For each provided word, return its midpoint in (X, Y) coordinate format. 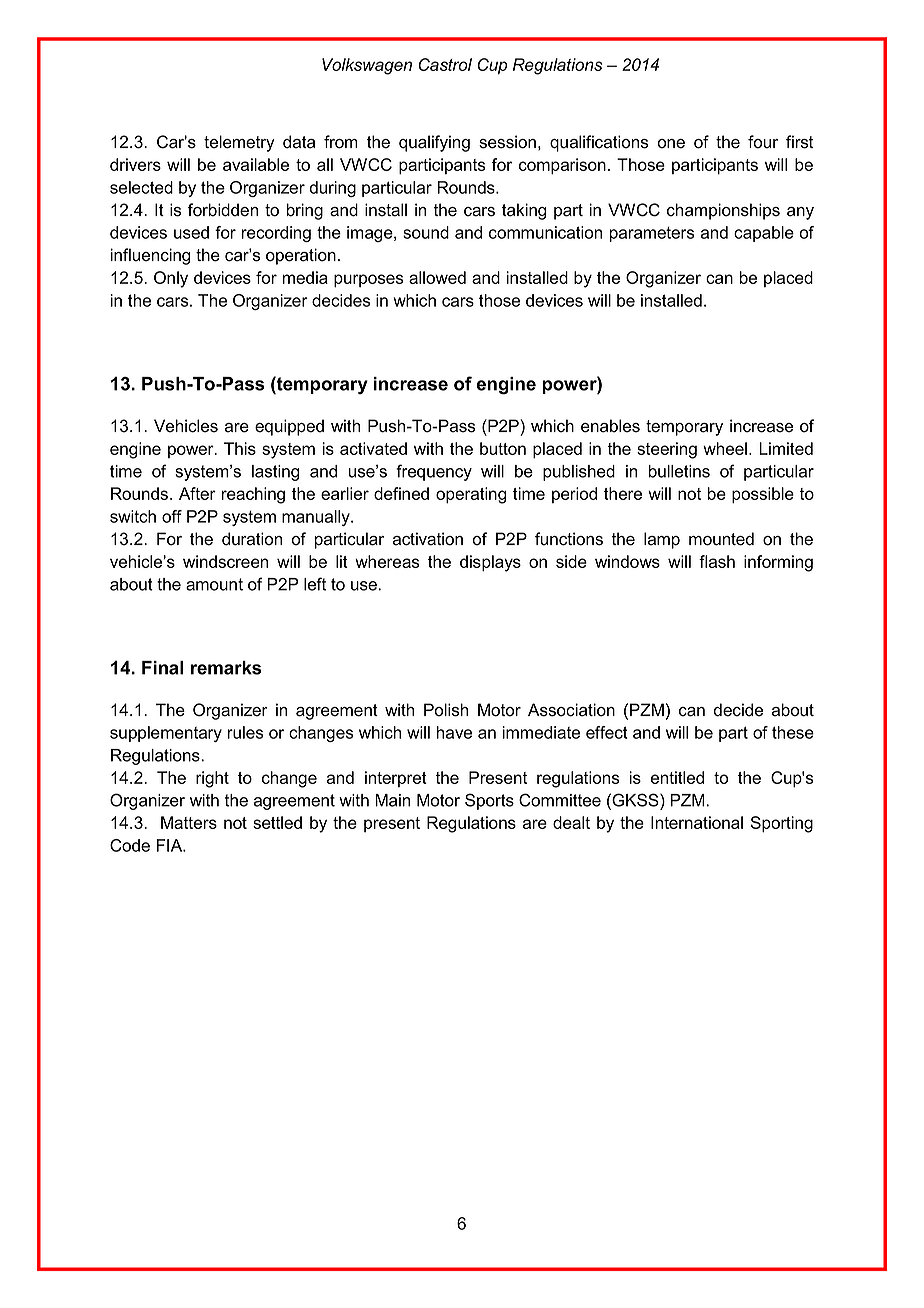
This (240, 448)
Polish (446, 710)
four (763, 142)
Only (171, 279)
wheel (725, 448)
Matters (189, 822)
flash (717, 561)
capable (764, 234)
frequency (434, 472)
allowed (437, 277)
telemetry (239, 143)
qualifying (434, 143)
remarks (226, 668)
